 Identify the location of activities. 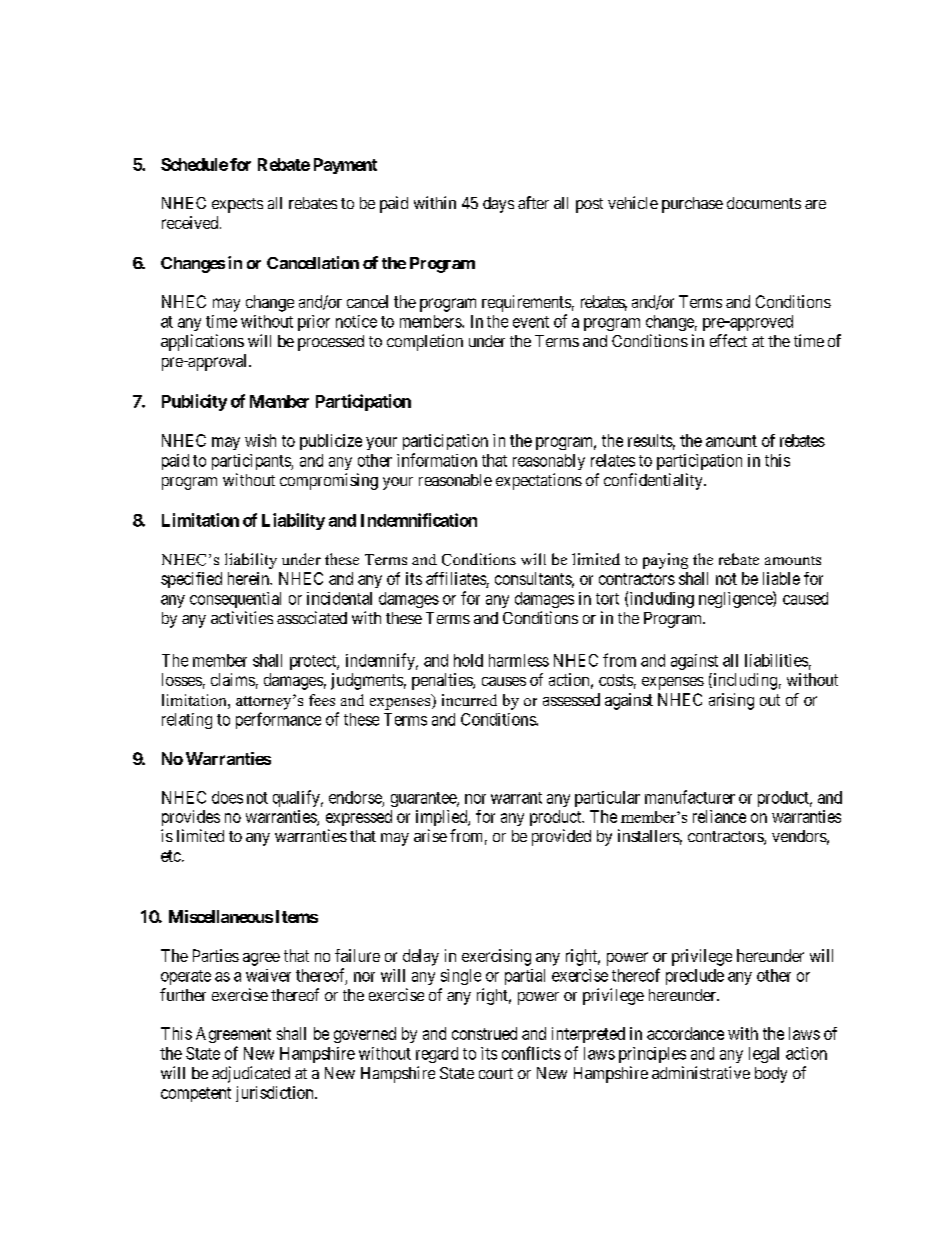
(242, 617).
